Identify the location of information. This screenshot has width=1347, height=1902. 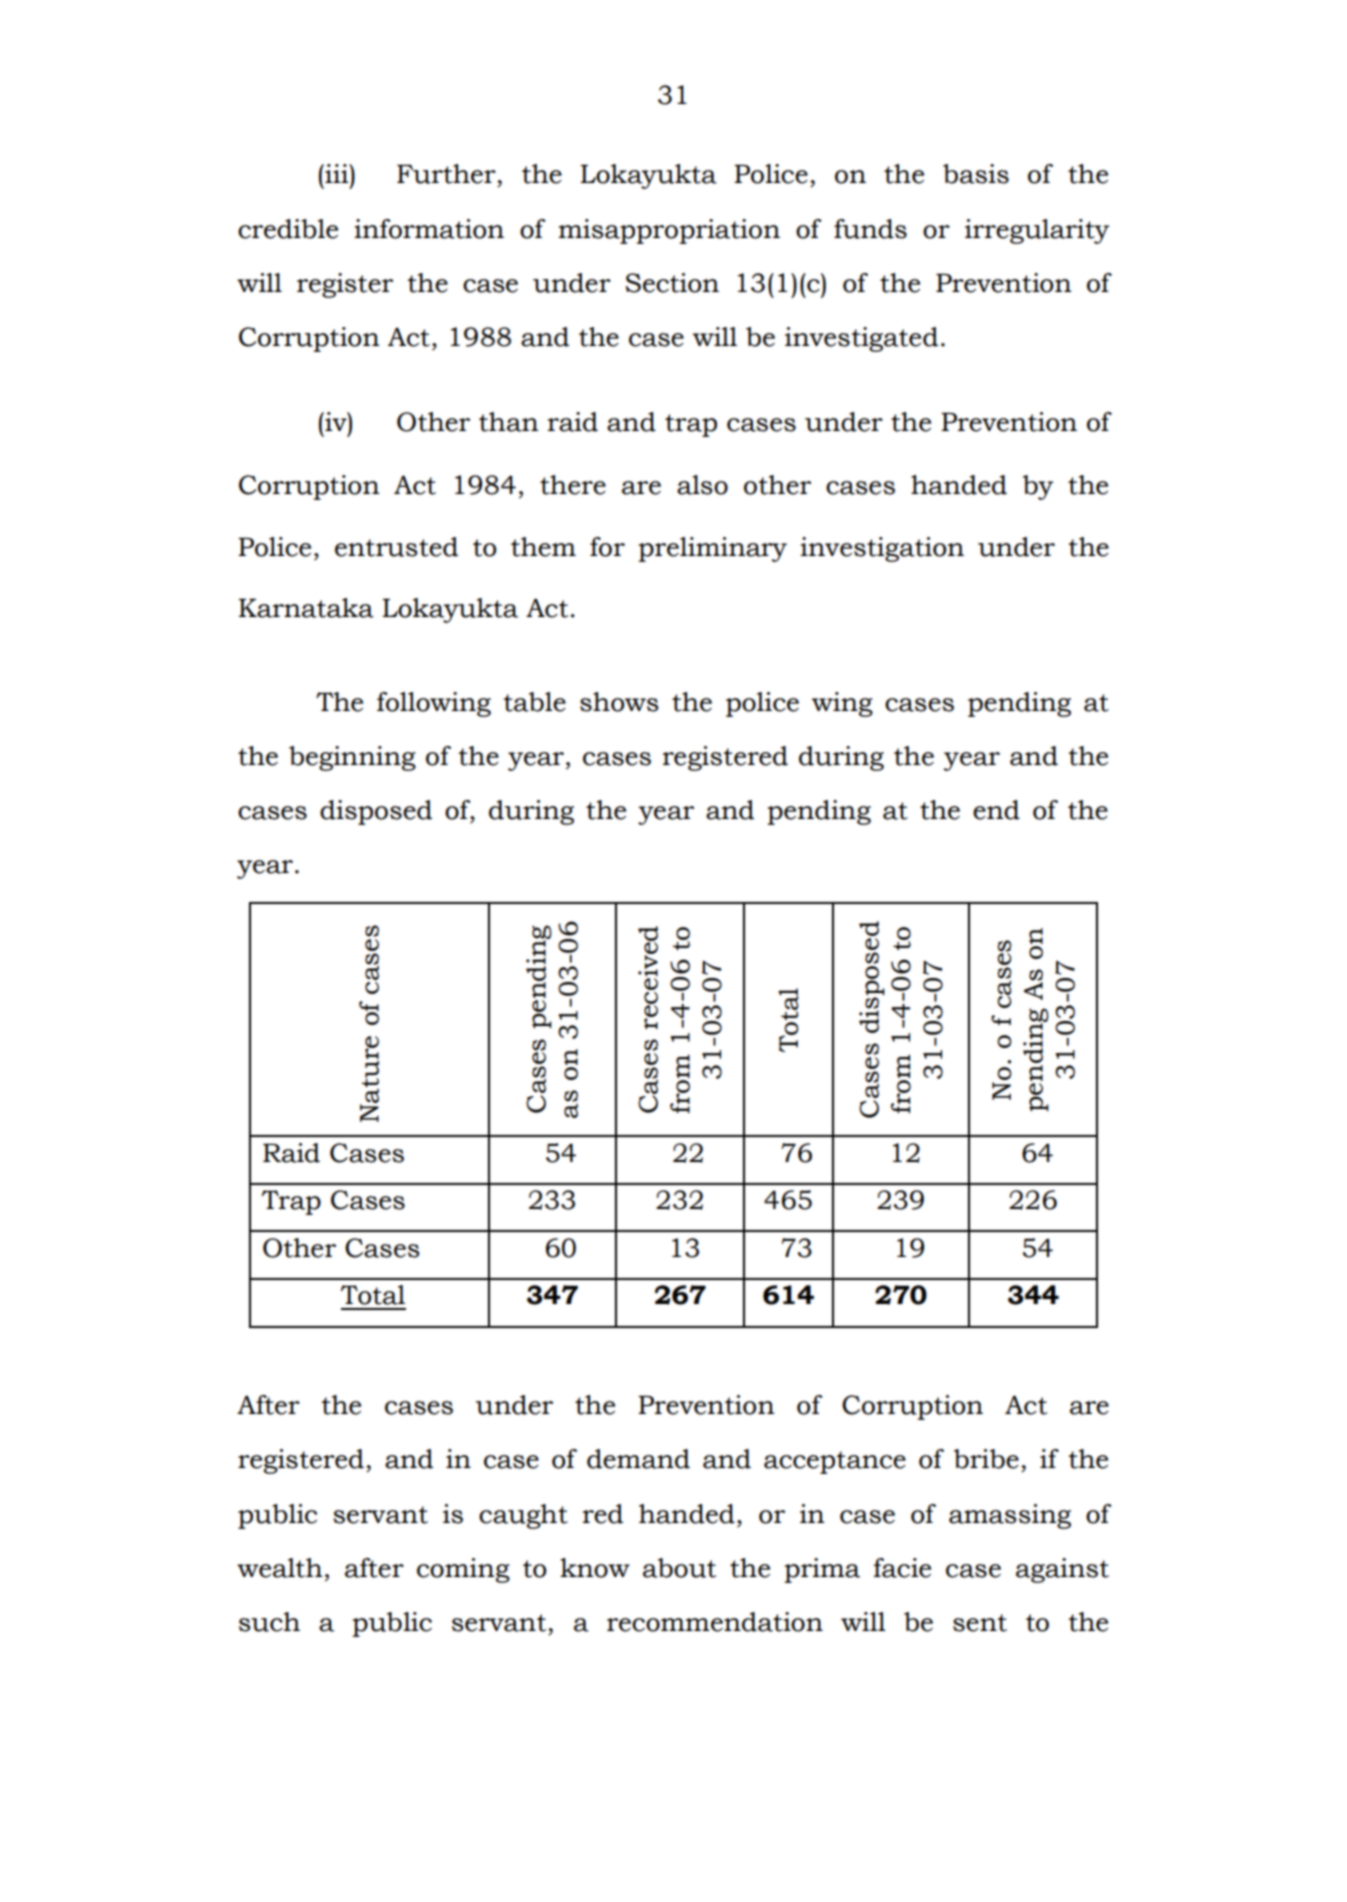
(429, 229).
